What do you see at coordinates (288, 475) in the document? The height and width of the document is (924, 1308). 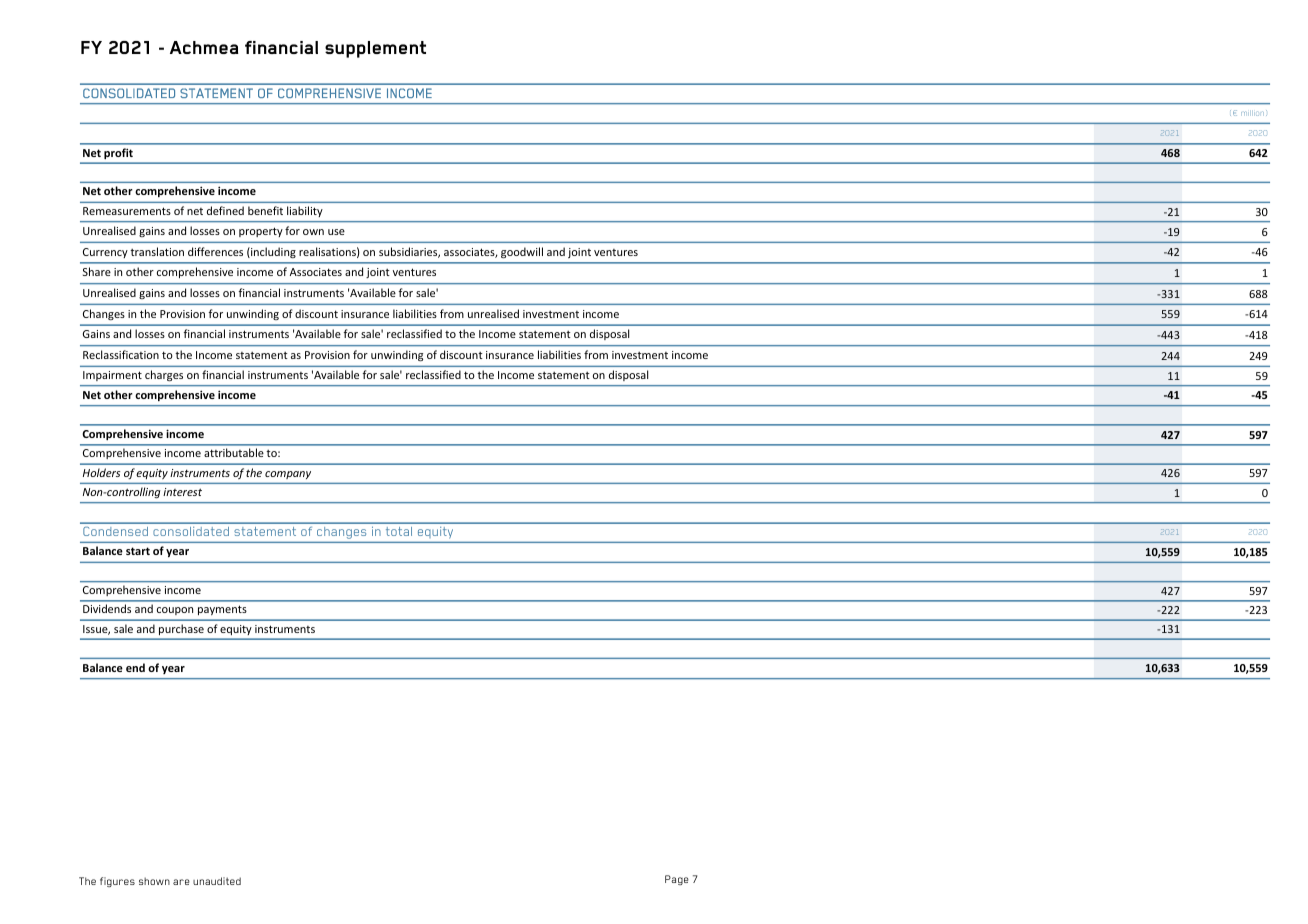 I see `company` at bounding box center [288, 475].
